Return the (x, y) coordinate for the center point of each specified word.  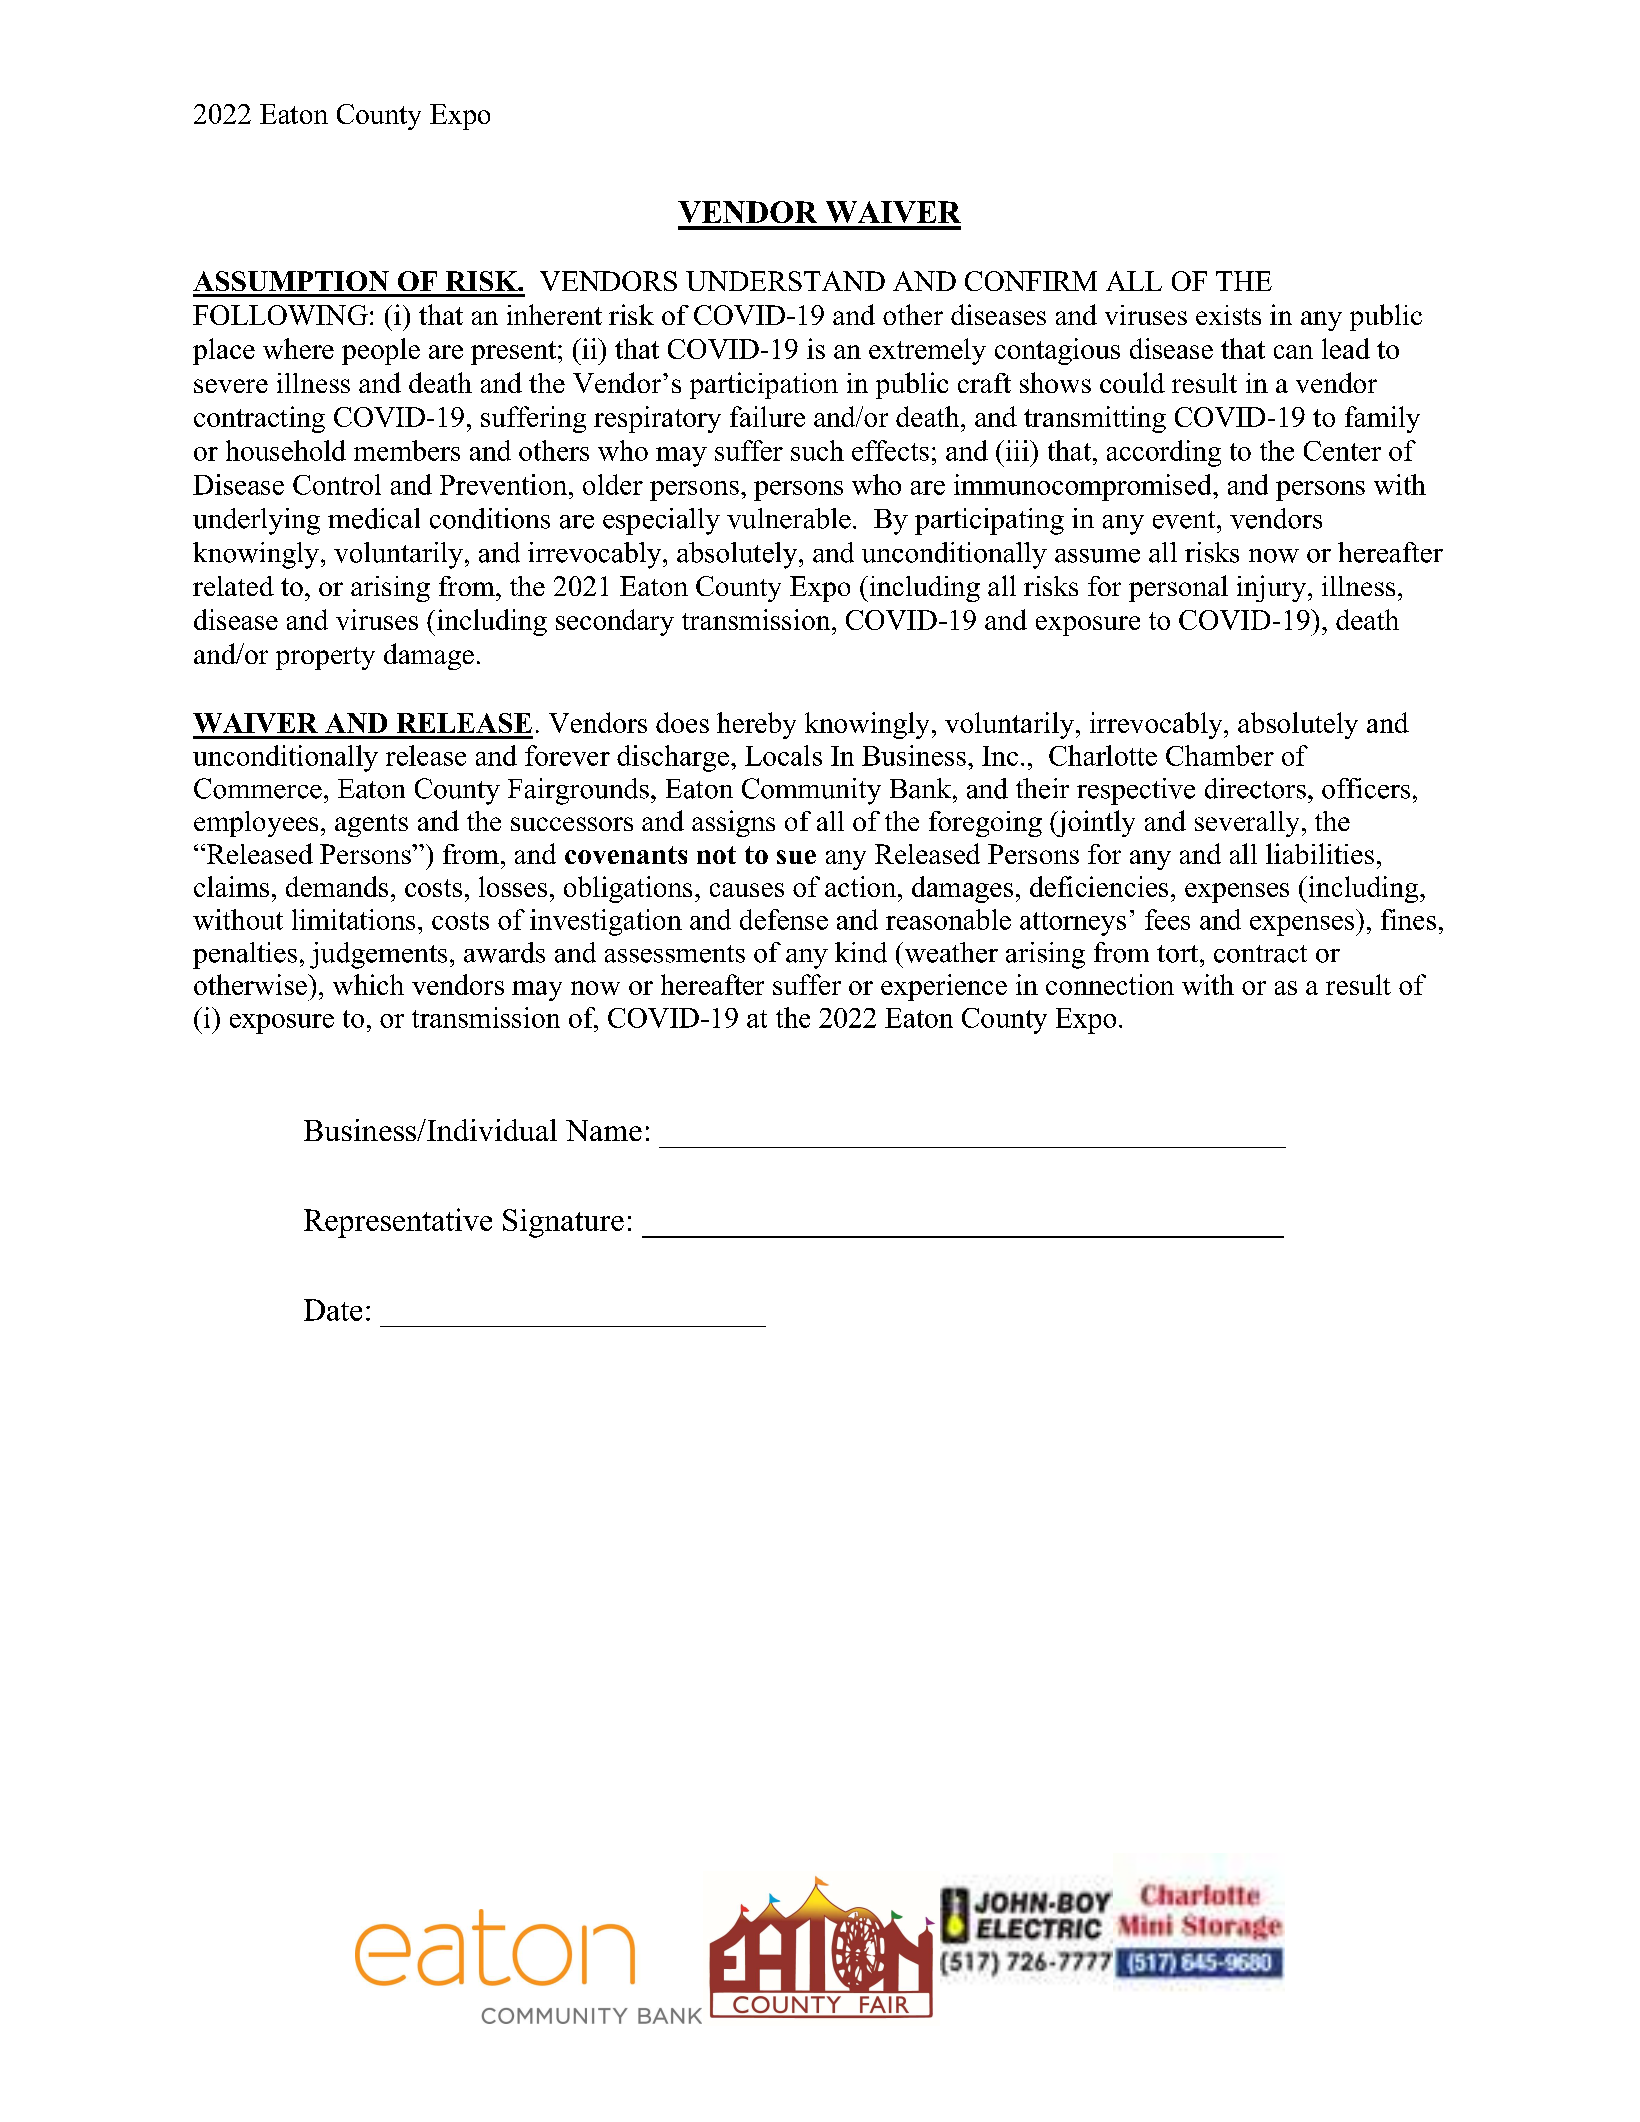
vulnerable (789, 518)
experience (944, 987)
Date (333, 1310)
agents (371, 825)
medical (374, 518)
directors (1255, 788)
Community (811, 791)
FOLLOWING (280, 315)
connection (1110, 984)
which (368, 984)
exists (1228, 315)
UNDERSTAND (785, 281)
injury (1271, 588)
